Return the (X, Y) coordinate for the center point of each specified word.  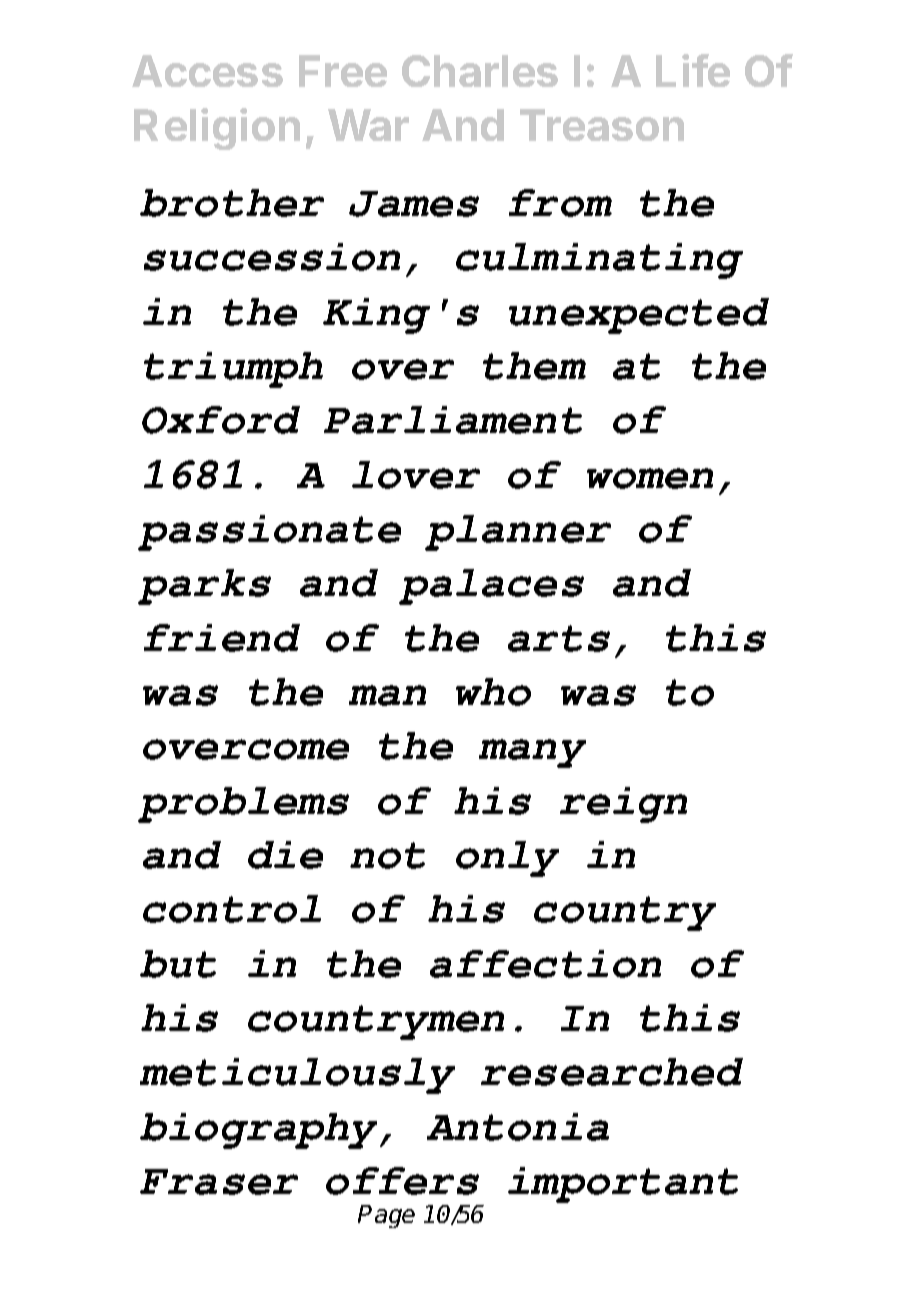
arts (559, 638)
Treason (602, 125)
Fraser (219, 1182)
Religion (217, 129)
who (493, 692)
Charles (480, 71)
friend (222, 638)
